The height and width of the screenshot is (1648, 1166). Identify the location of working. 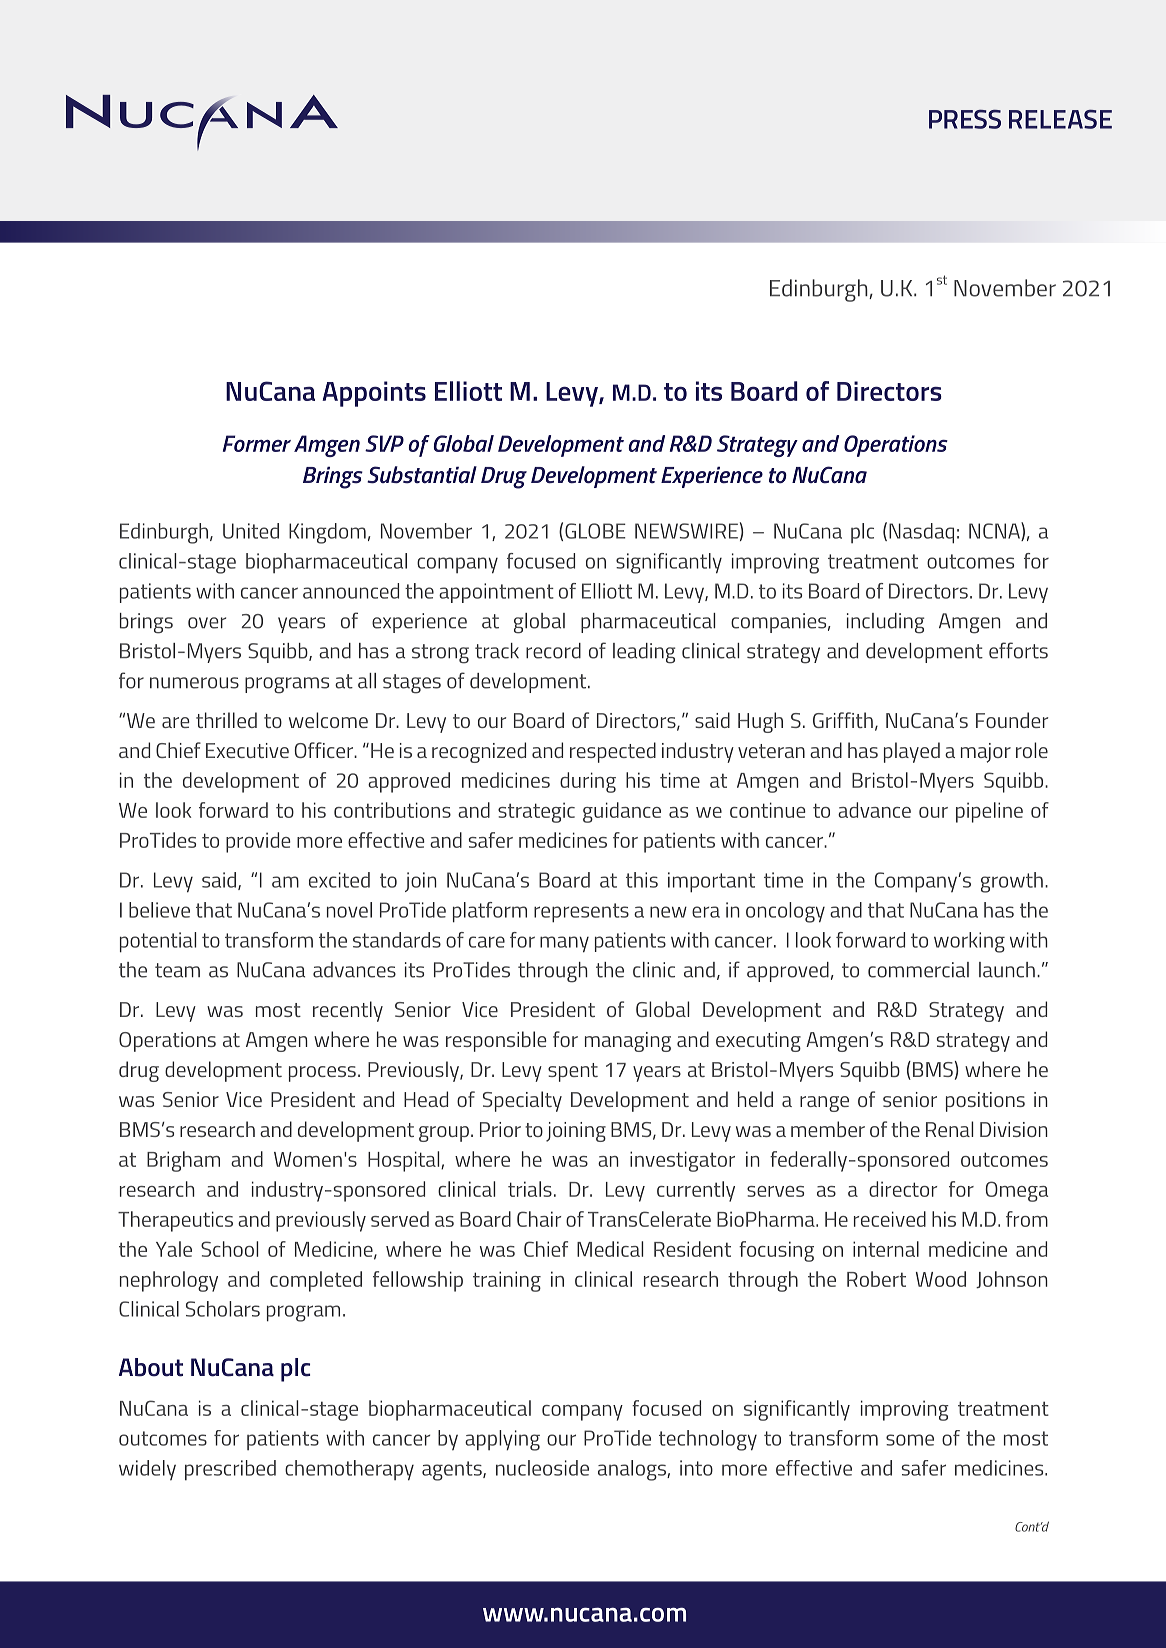
(969, 942).
